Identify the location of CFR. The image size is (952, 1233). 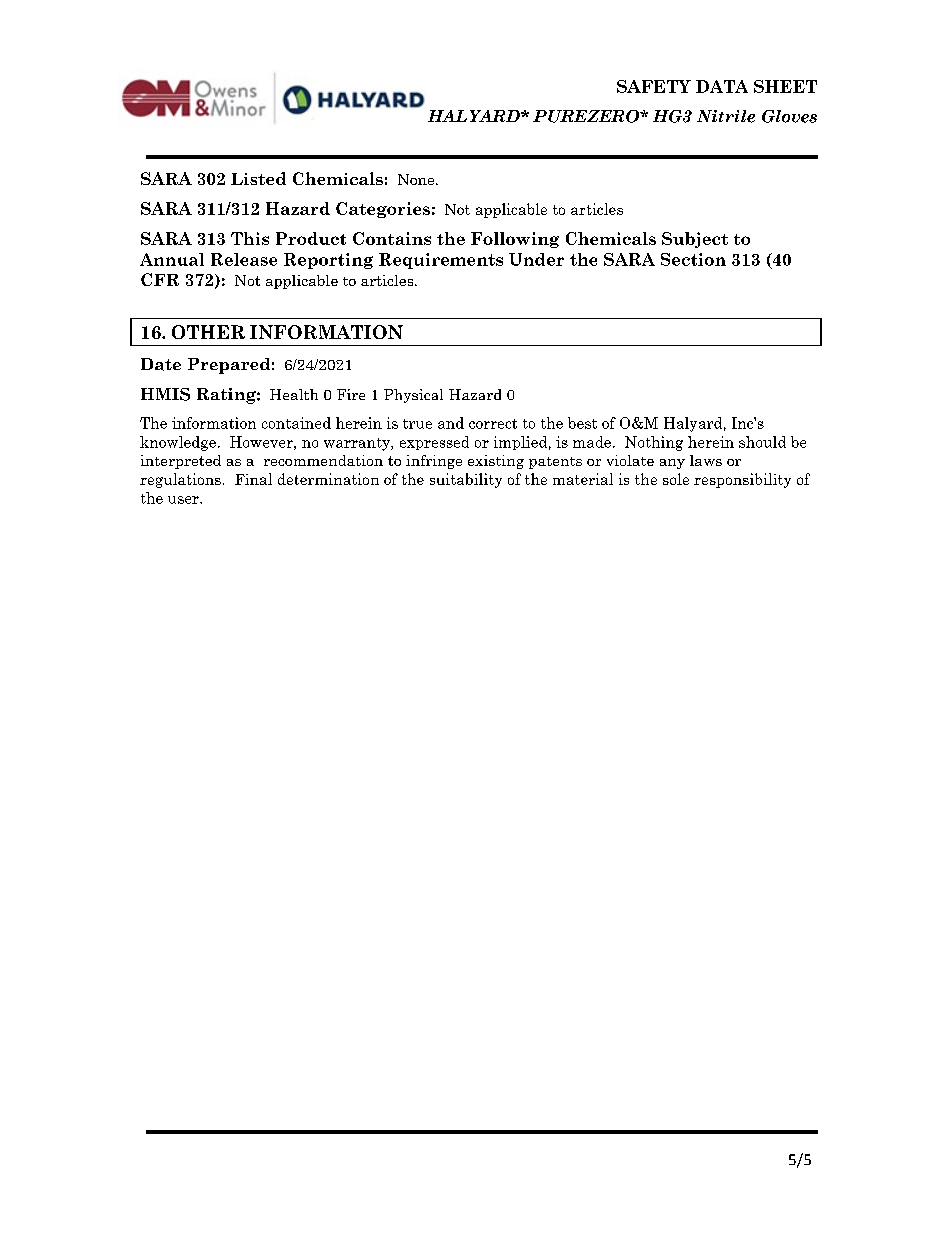
(160, 279).
